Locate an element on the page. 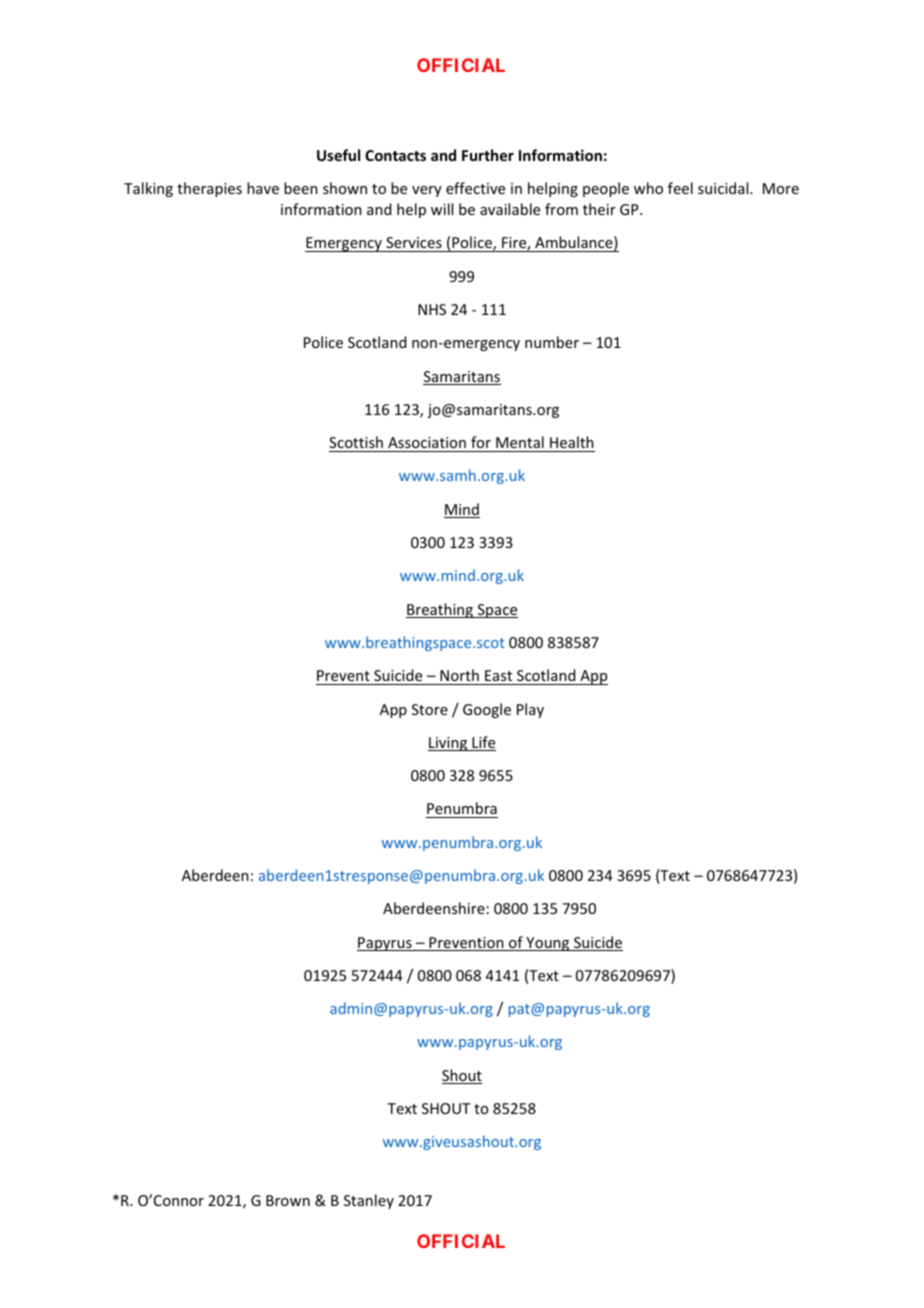 This document has height=1308, width=924. Mental is located at coordinates (520, 442).
